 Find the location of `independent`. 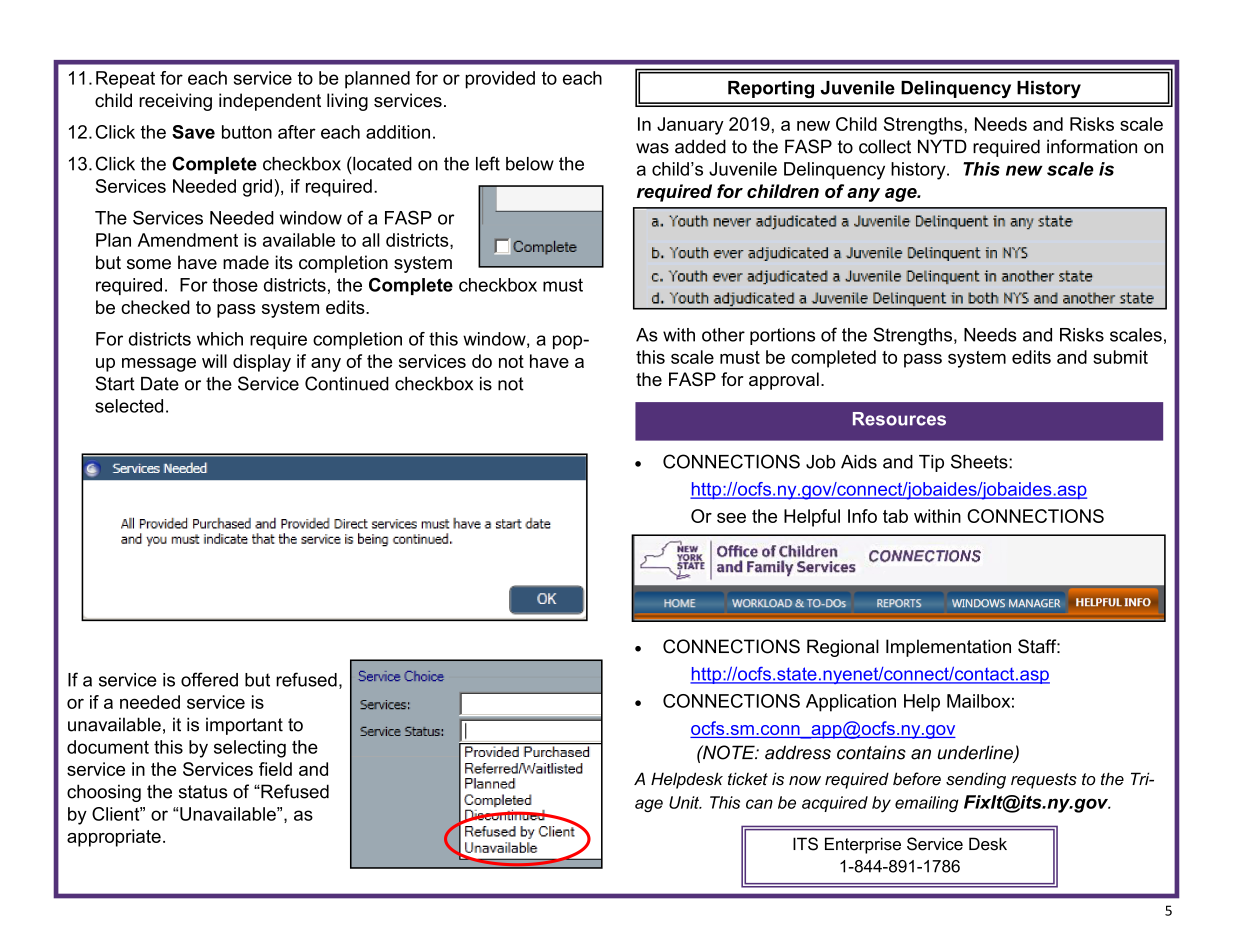

independent is located at coordinates (270, 102).
